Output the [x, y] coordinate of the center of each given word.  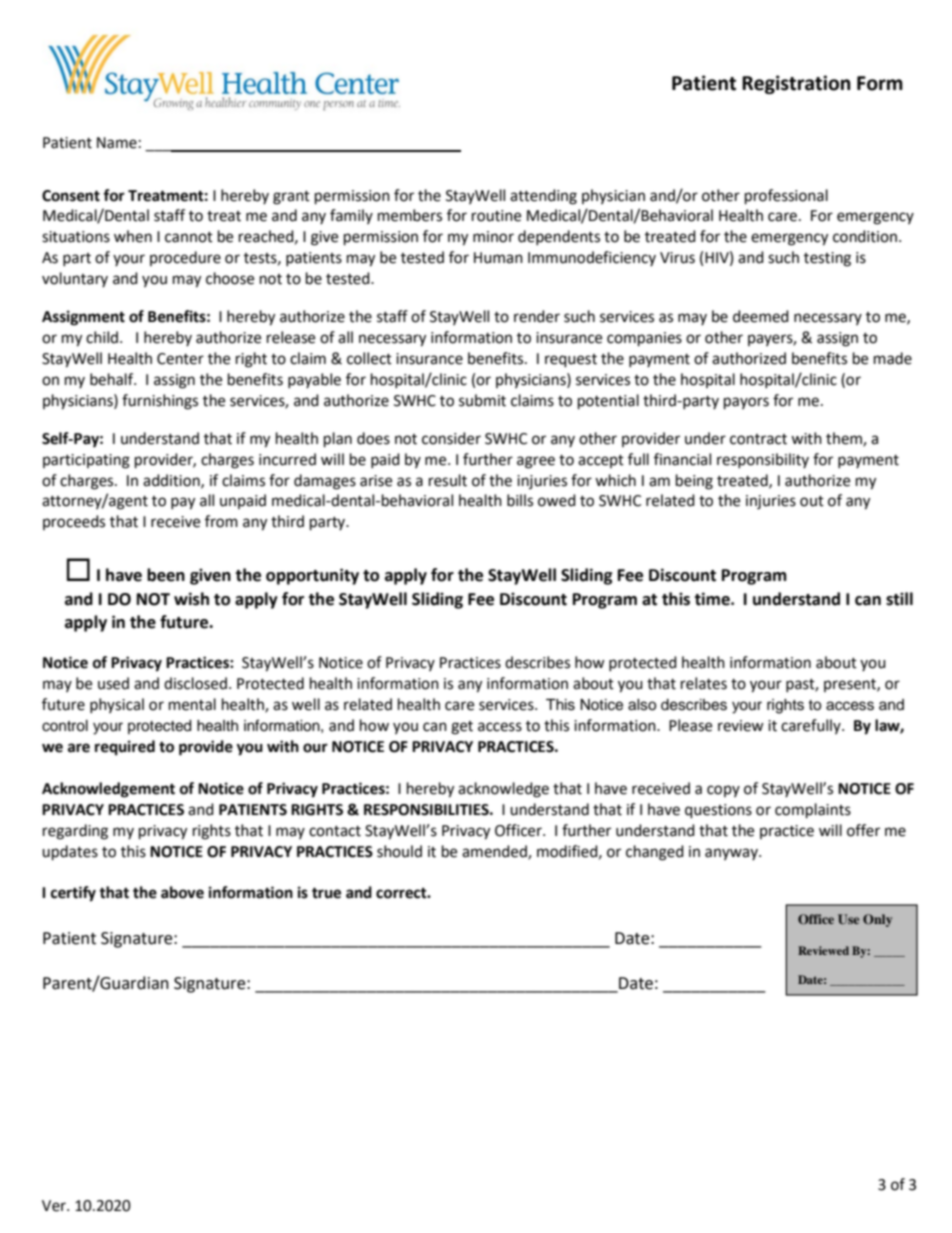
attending [543, 197]
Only [877, 920]
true [326, 893]
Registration [796, 84]
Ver [55, 1206]
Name [117, 143]
